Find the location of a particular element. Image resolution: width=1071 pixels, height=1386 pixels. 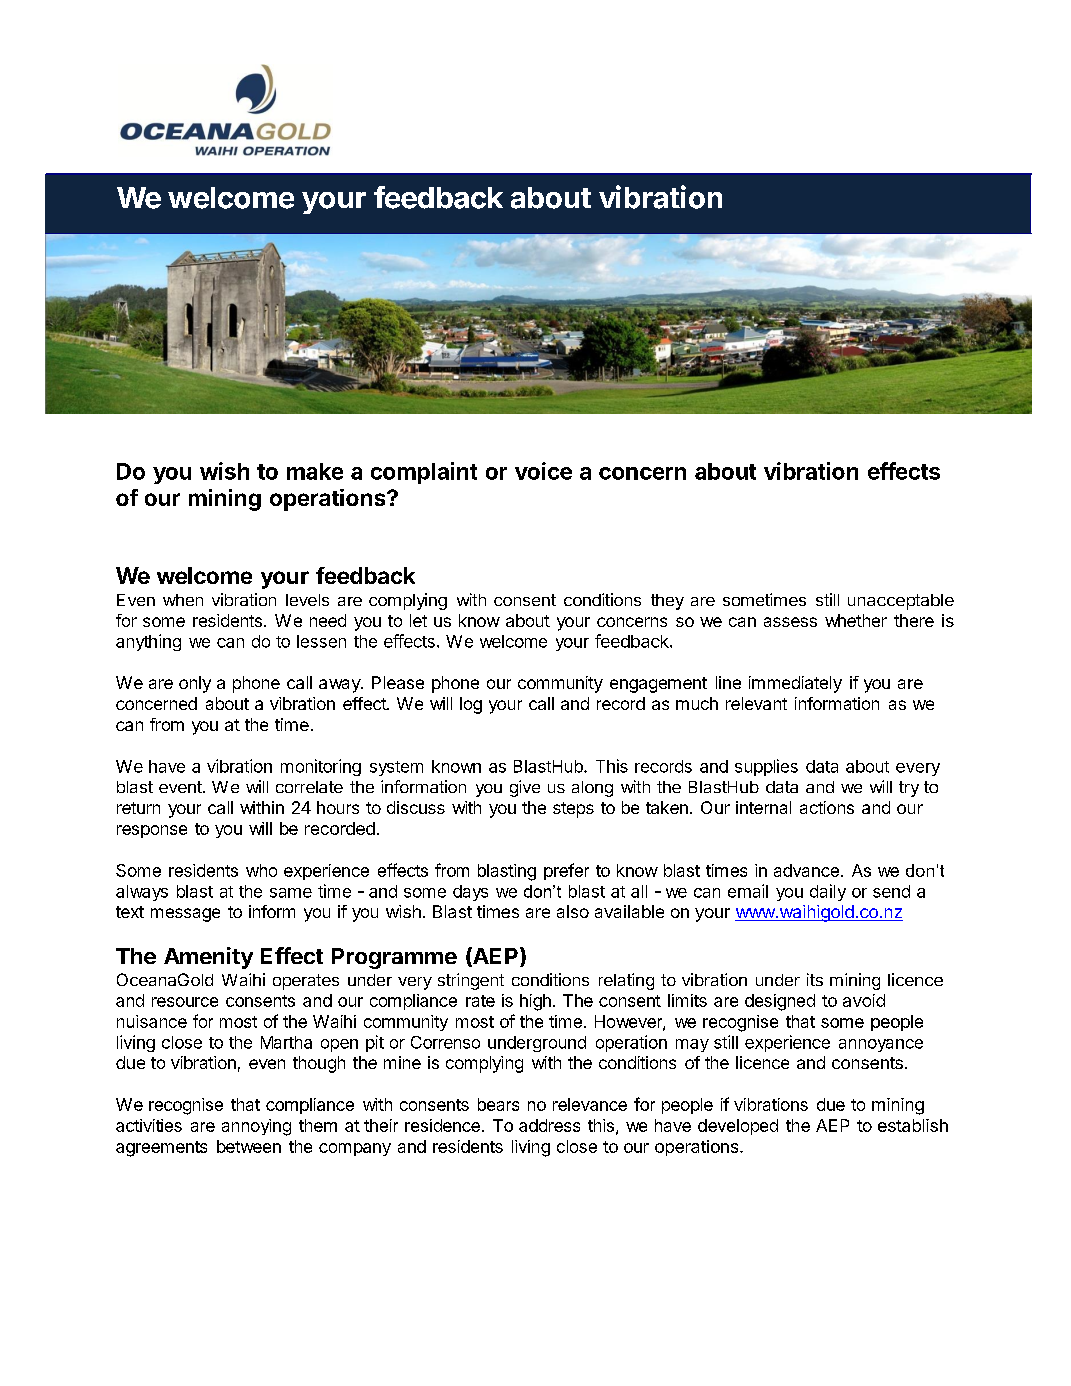

only is located at coordinates (195, 684).
